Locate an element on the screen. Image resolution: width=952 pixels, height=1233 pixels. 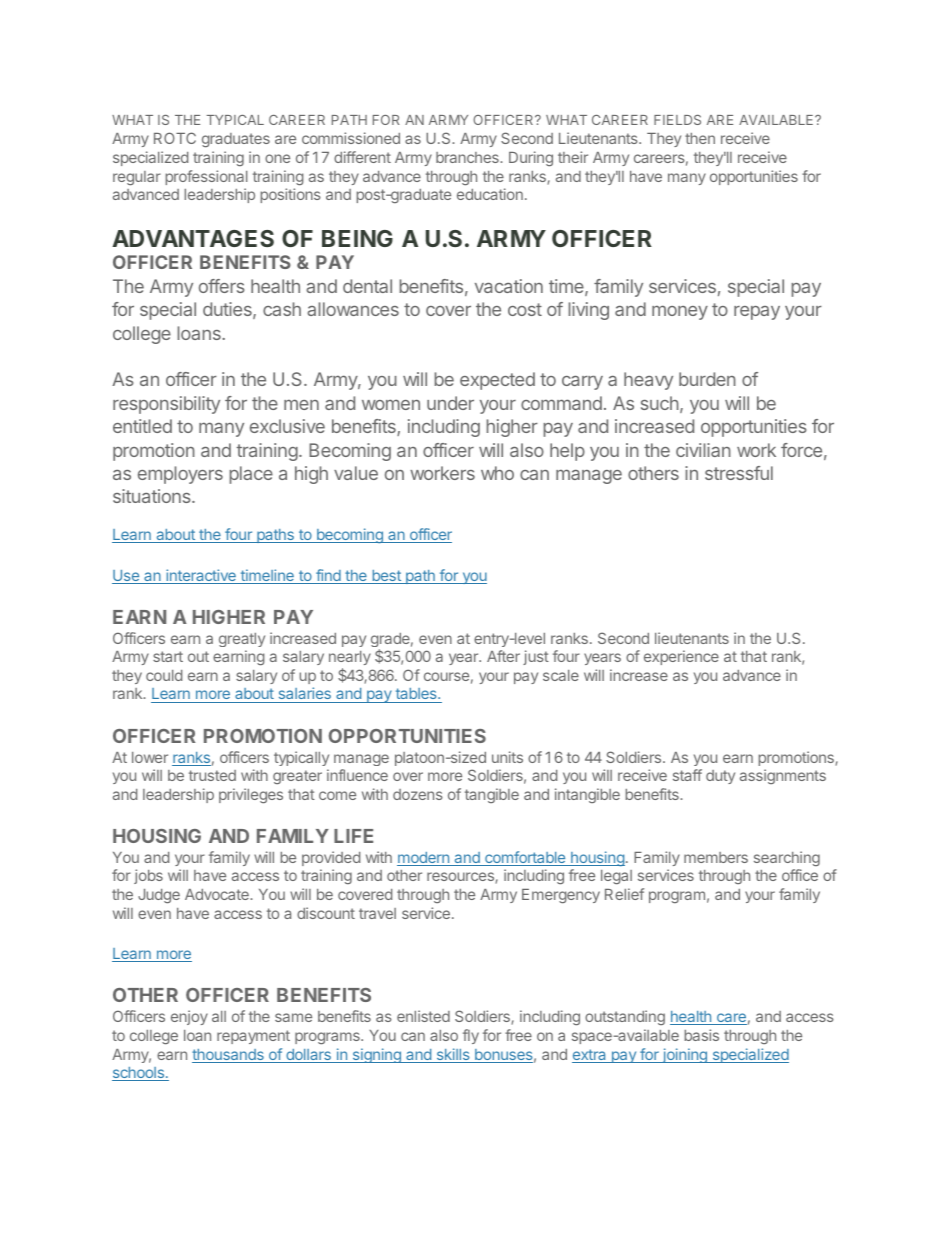
best is located at coordinates (386, 577).
